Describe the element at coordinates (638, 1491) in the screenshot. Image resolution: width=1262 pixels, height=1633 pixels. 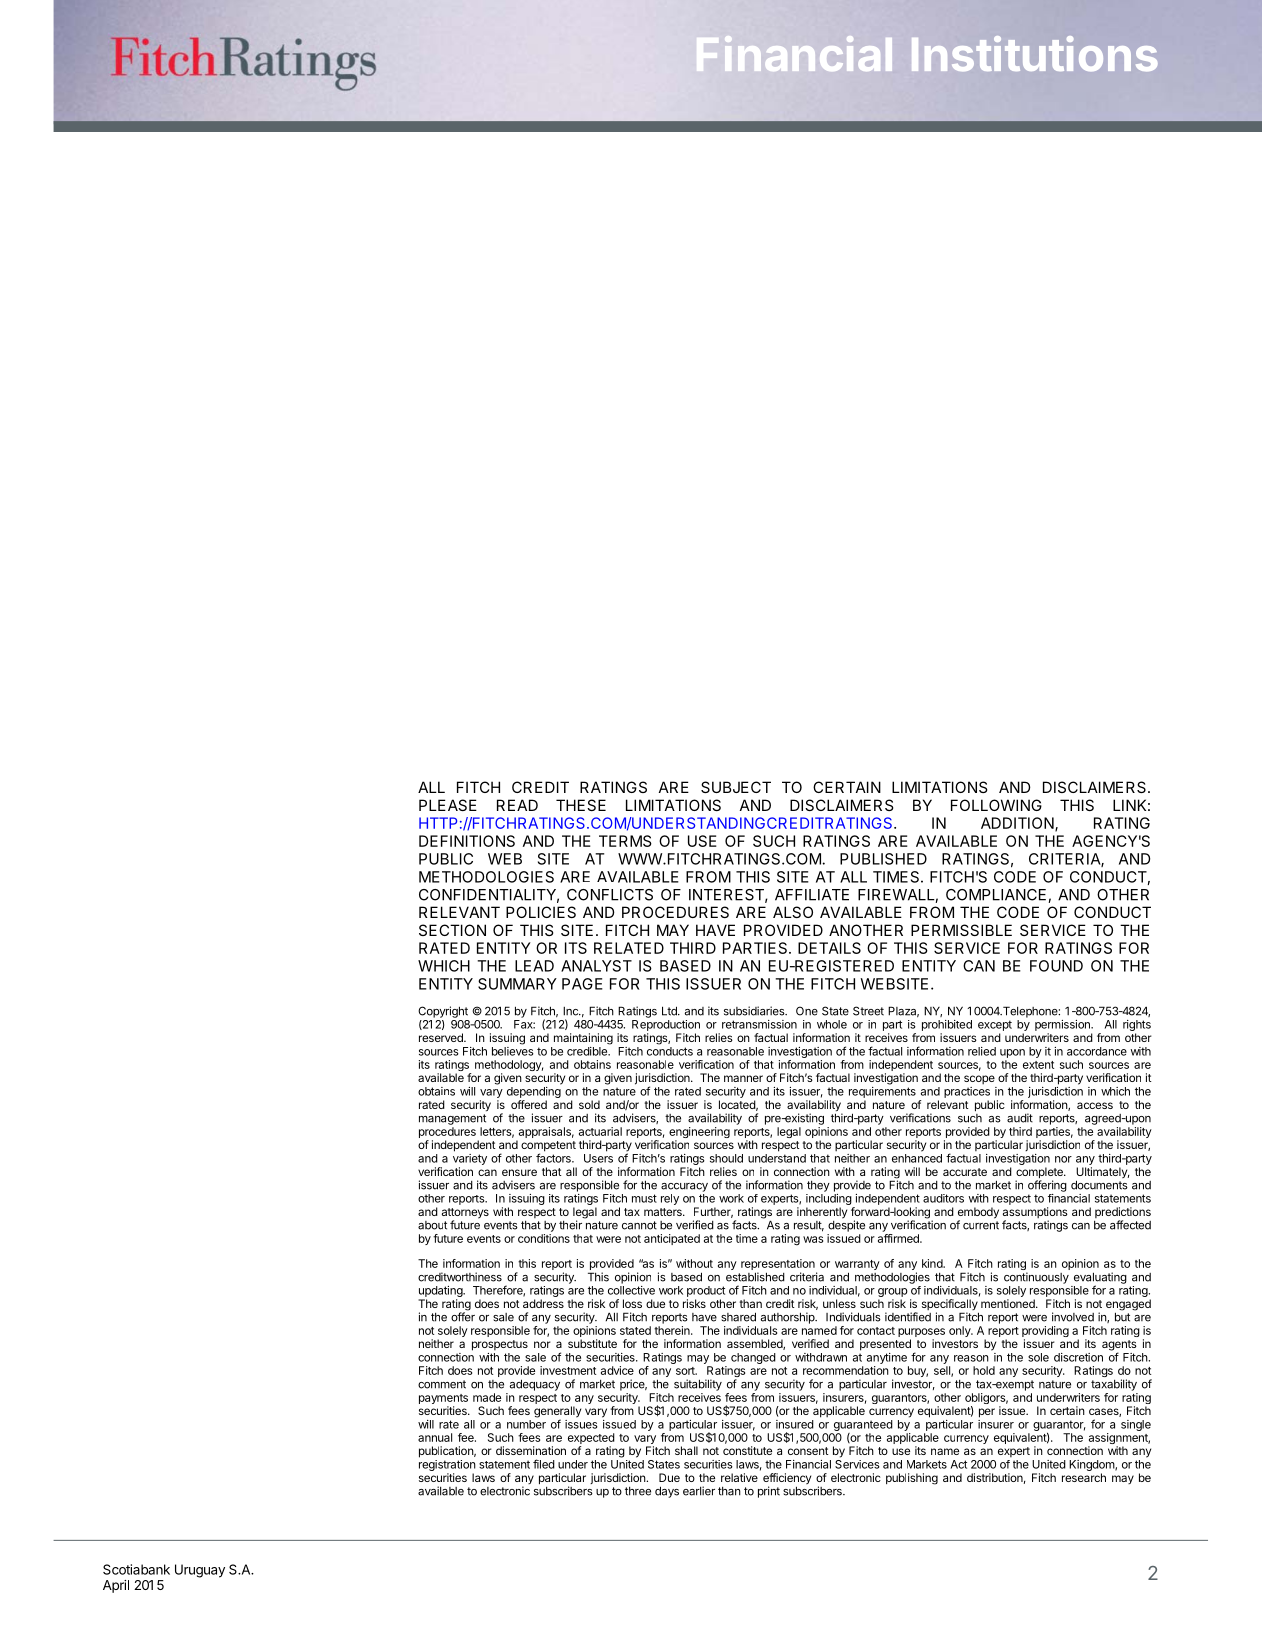
I see `three` at that location.
